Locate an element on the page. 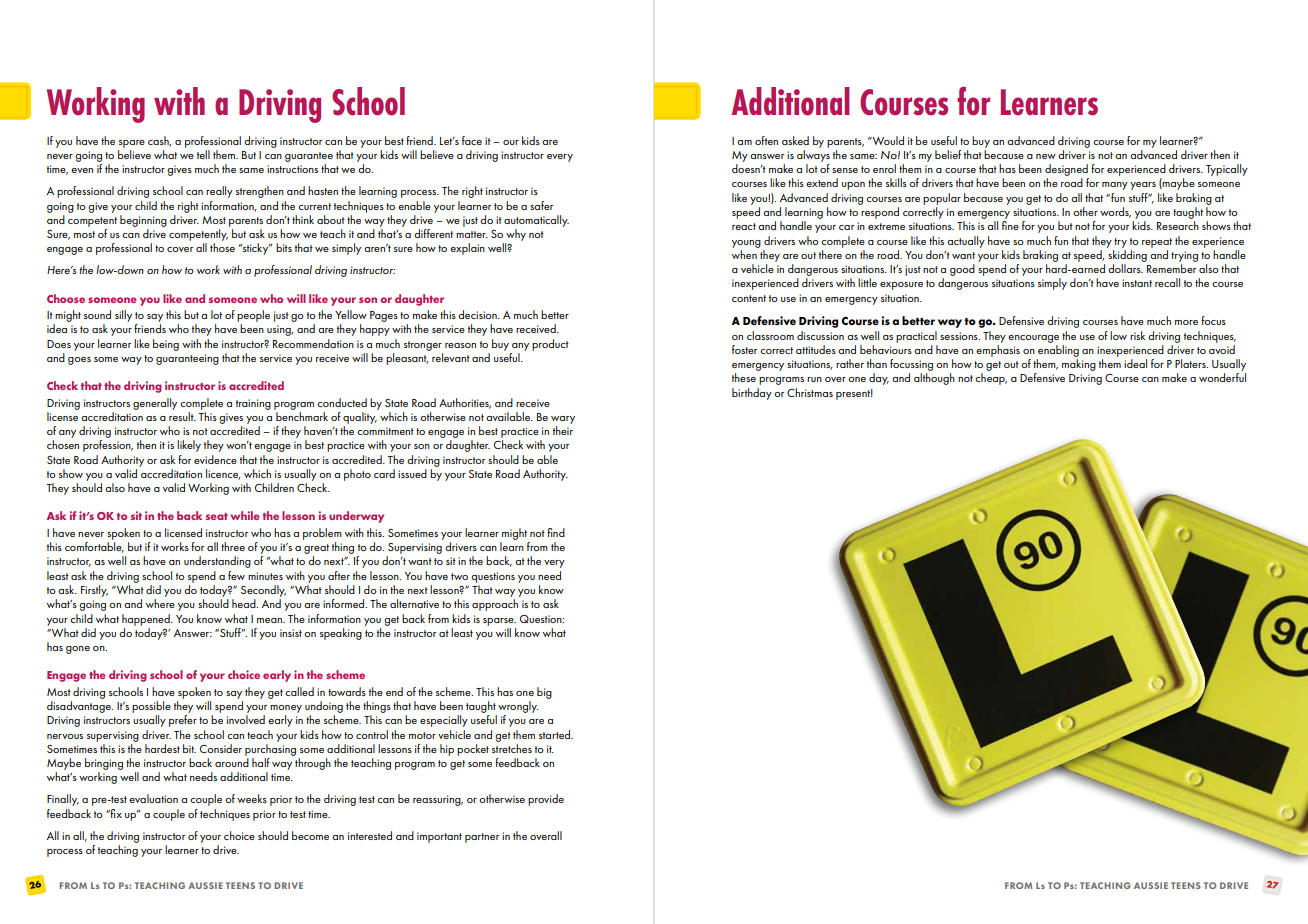 This image has height=924, width=1308. tell is located at coordinates (203, 154).
